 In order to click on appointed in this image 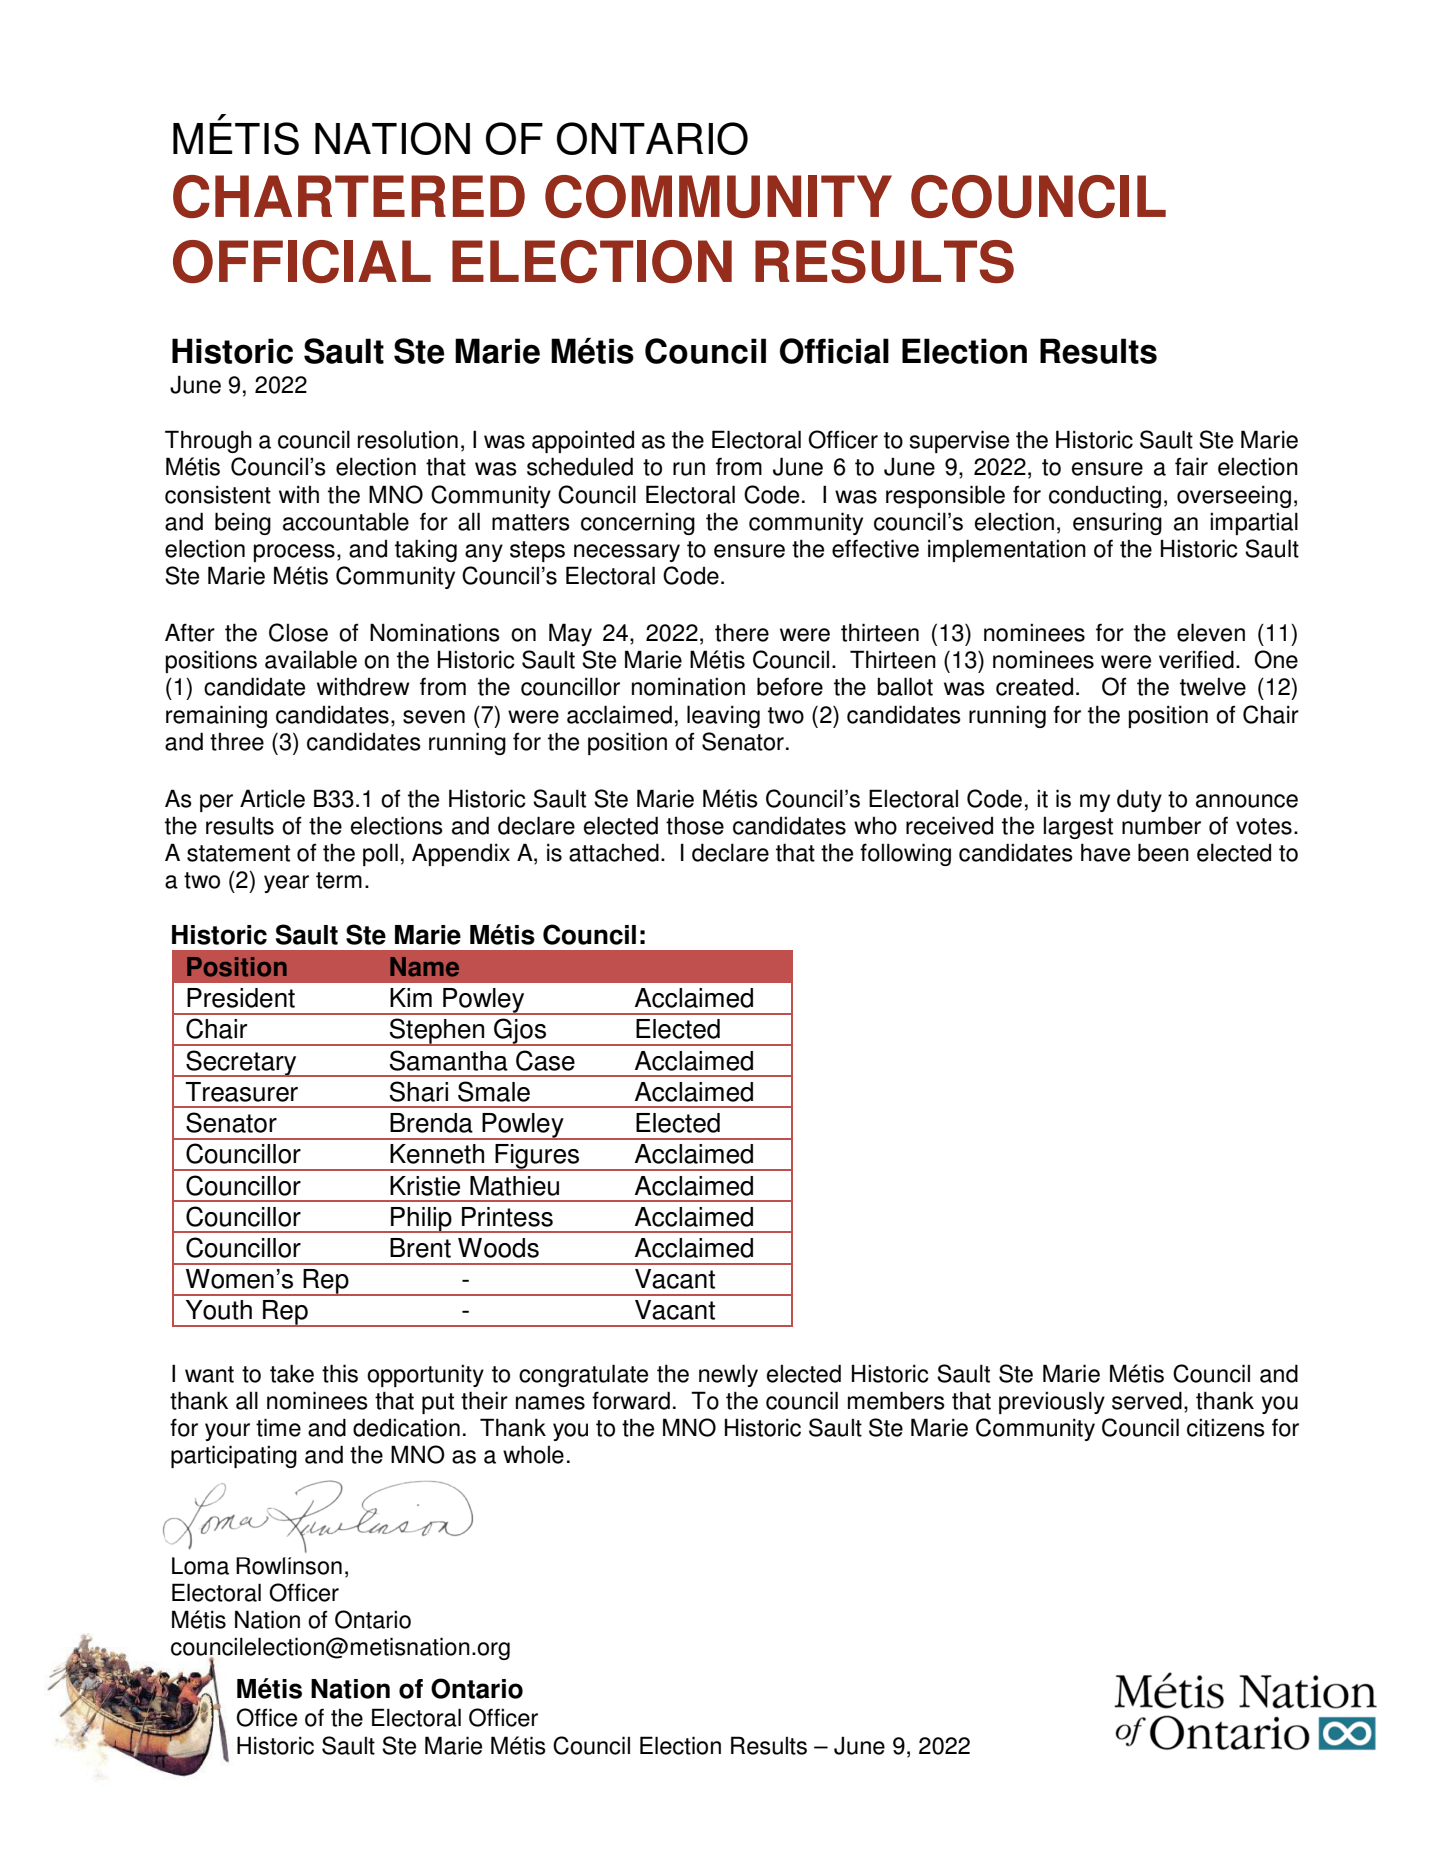, I will do `click(583, 441)`.
